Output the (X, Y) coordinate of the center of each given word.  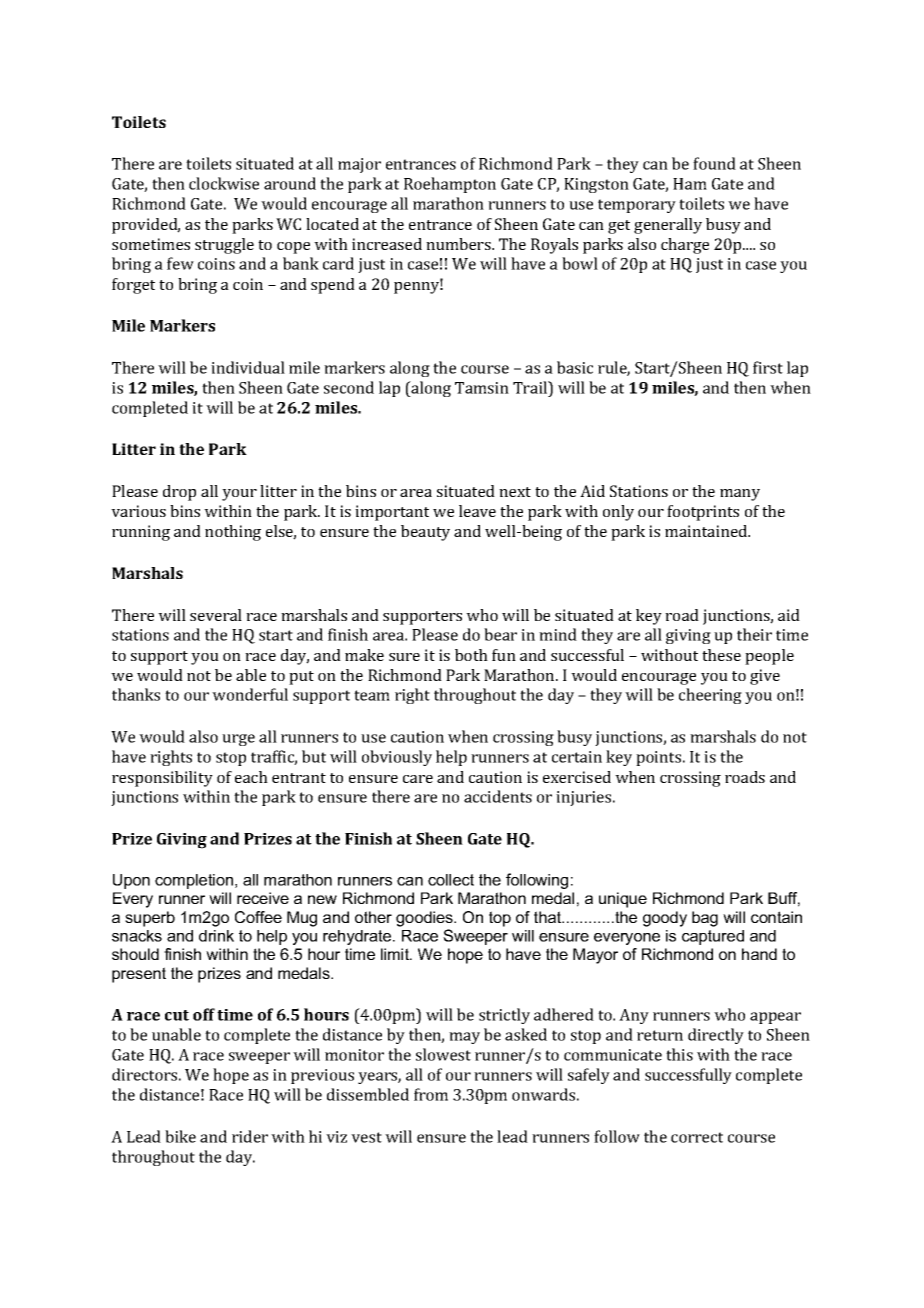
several (216, 615)
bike (180, 1136)
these (721, 655)
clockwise (224, 183)
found (714, 163)
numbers (459, 244)
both (471, 655)
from (431, 1094)
